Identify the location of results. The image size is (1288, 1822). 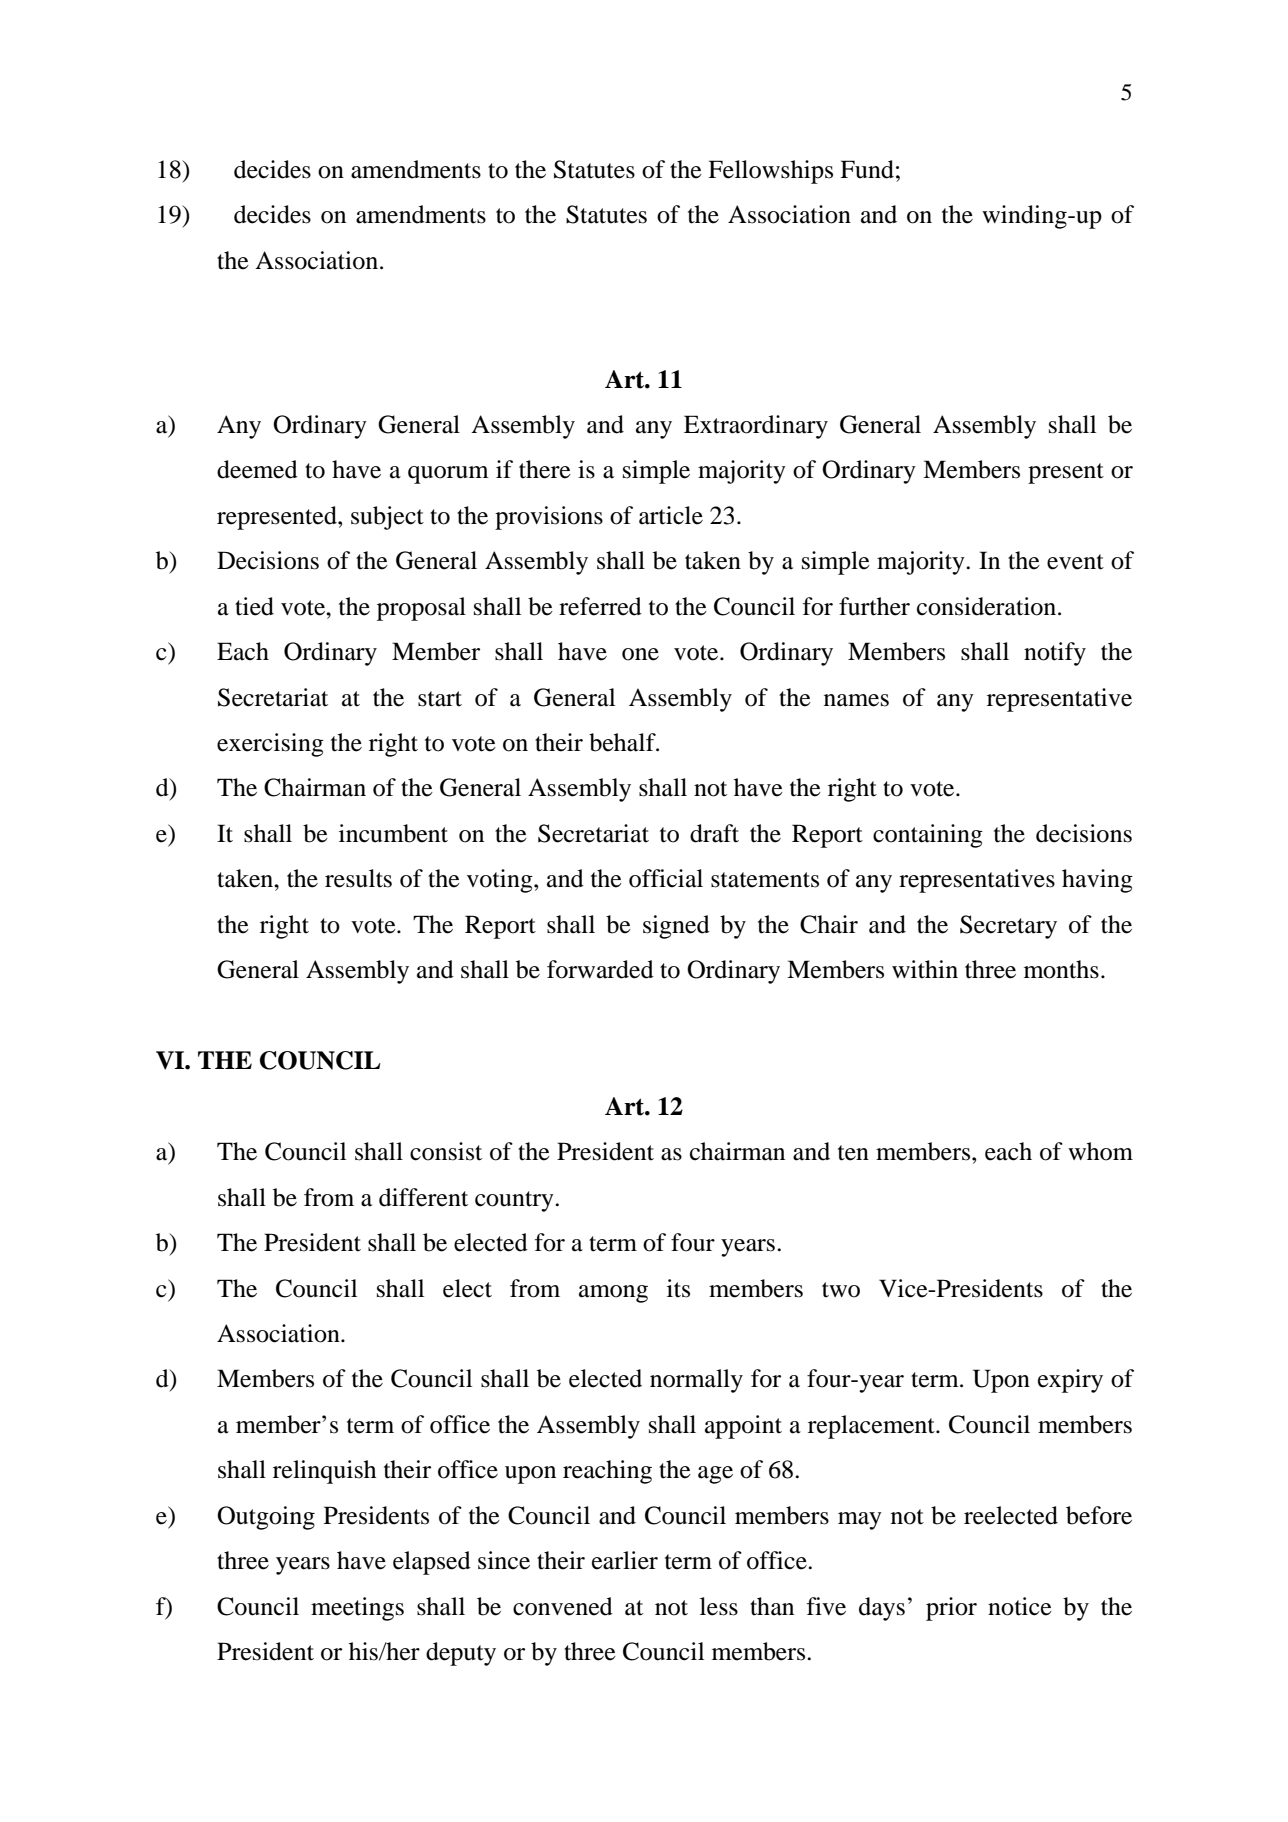
(358, 878).
